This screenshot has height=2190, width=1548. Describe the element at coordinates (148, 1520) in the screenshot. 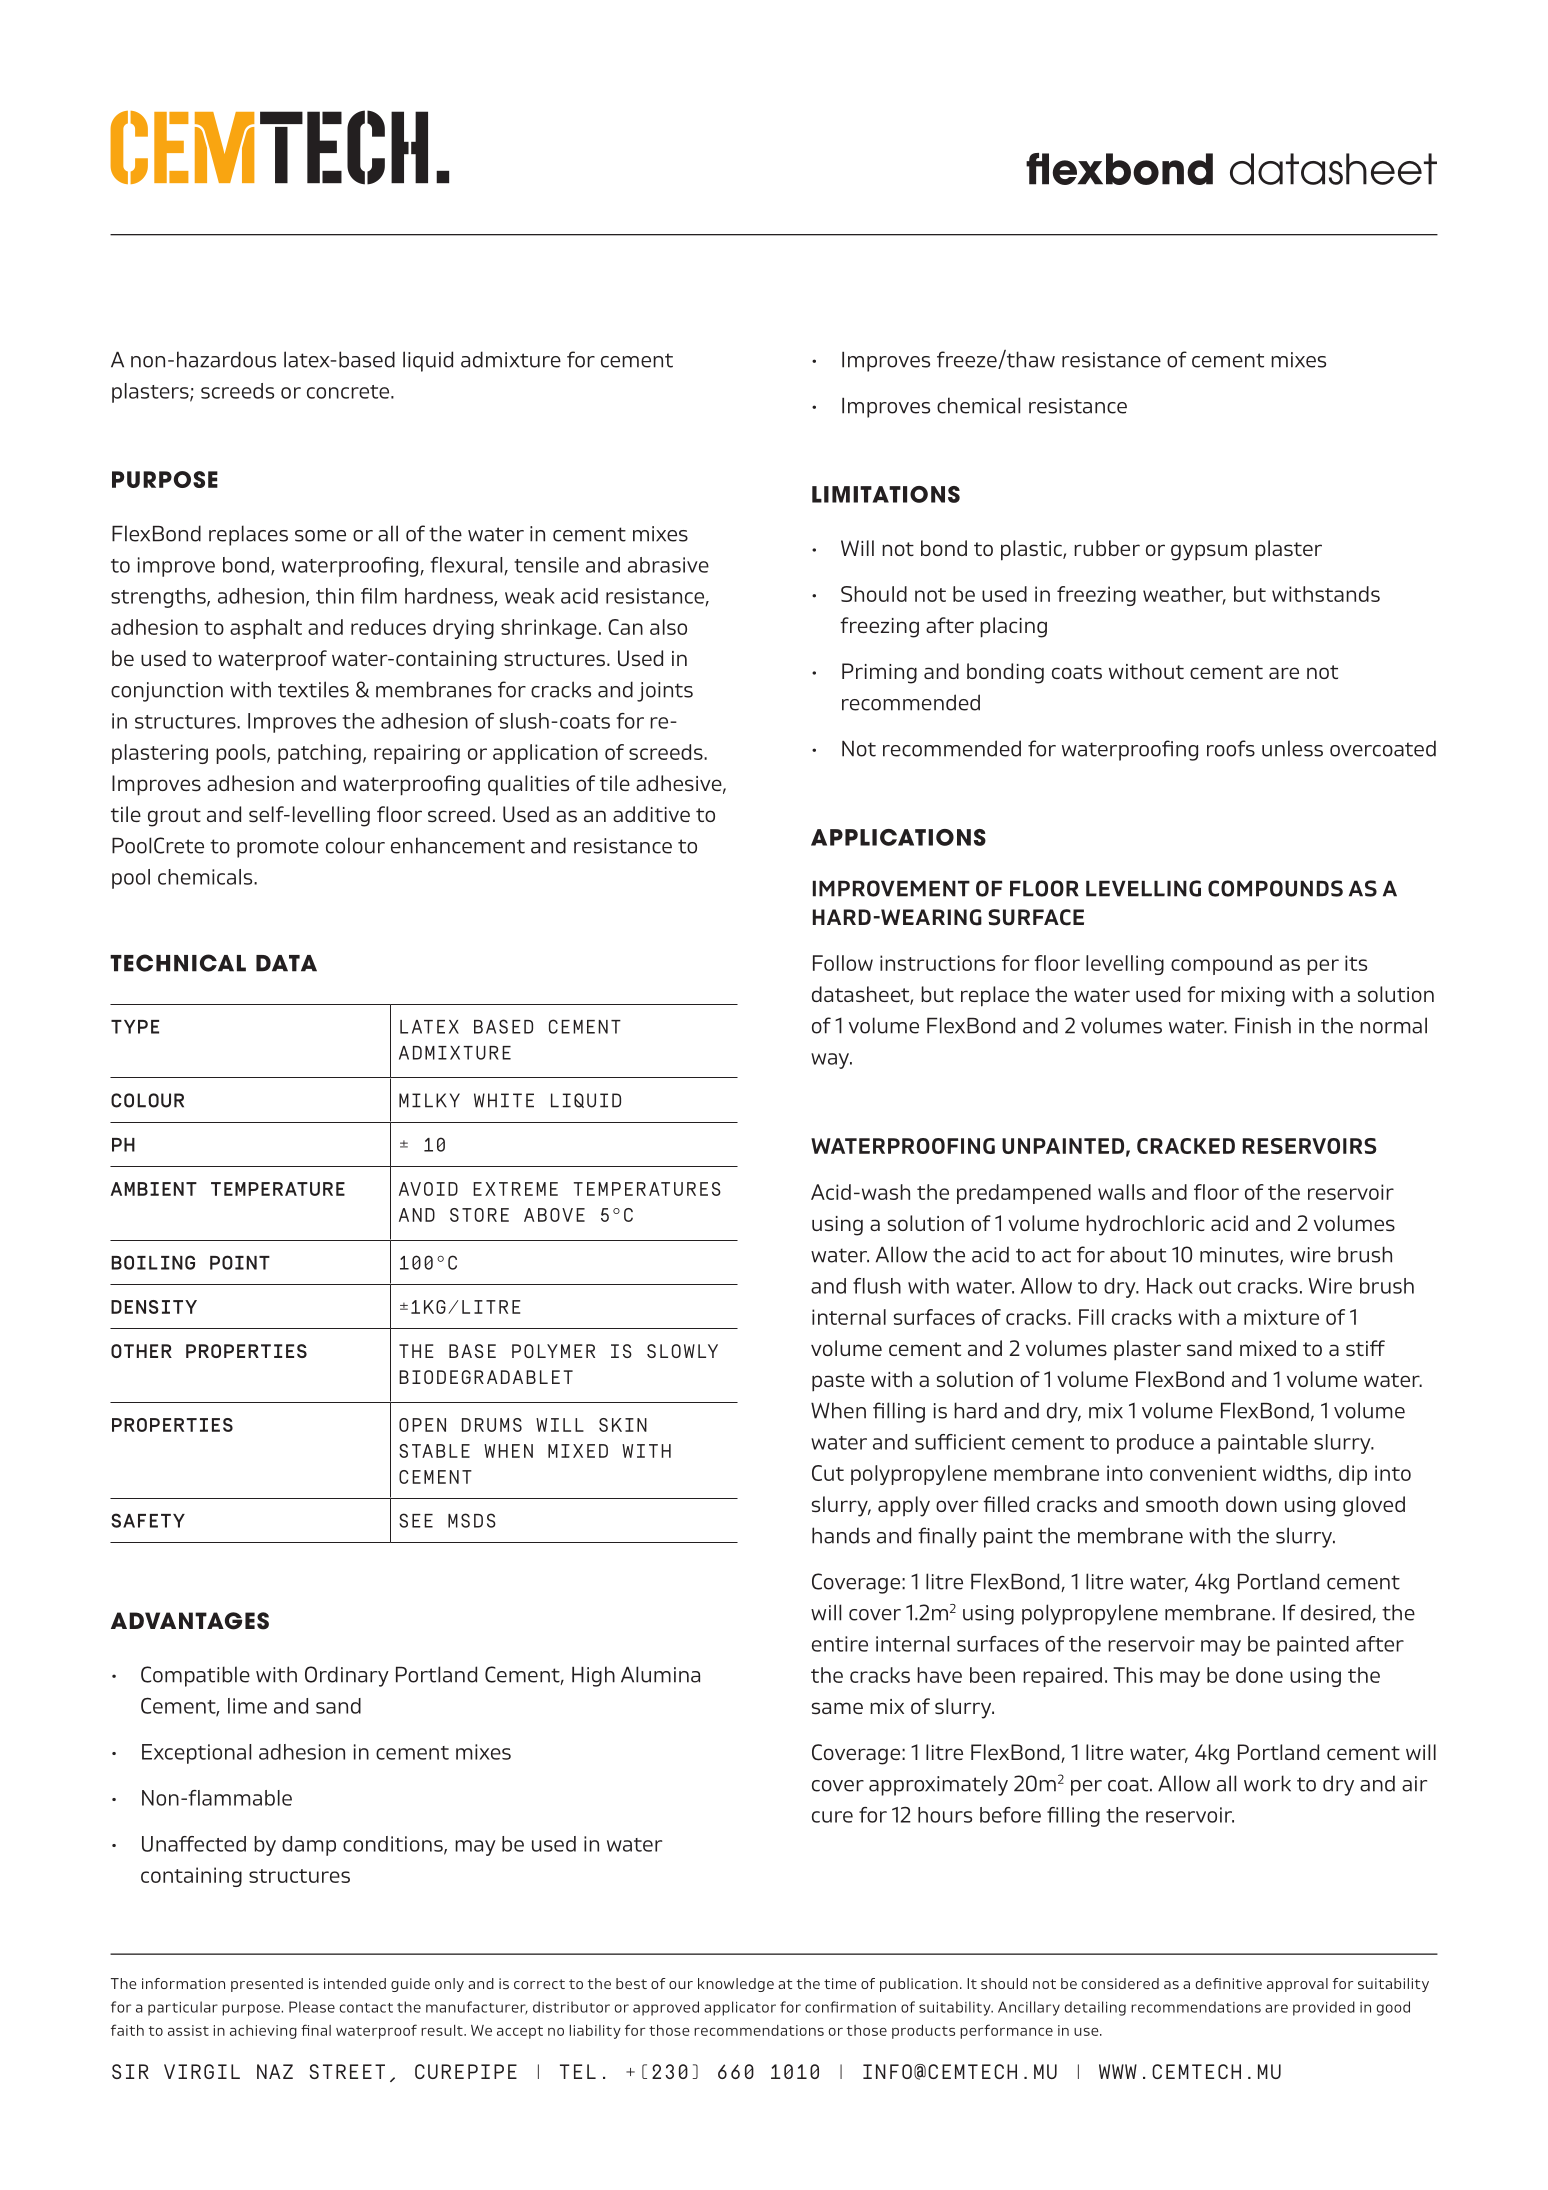

I see `SAFETY` at that location.
